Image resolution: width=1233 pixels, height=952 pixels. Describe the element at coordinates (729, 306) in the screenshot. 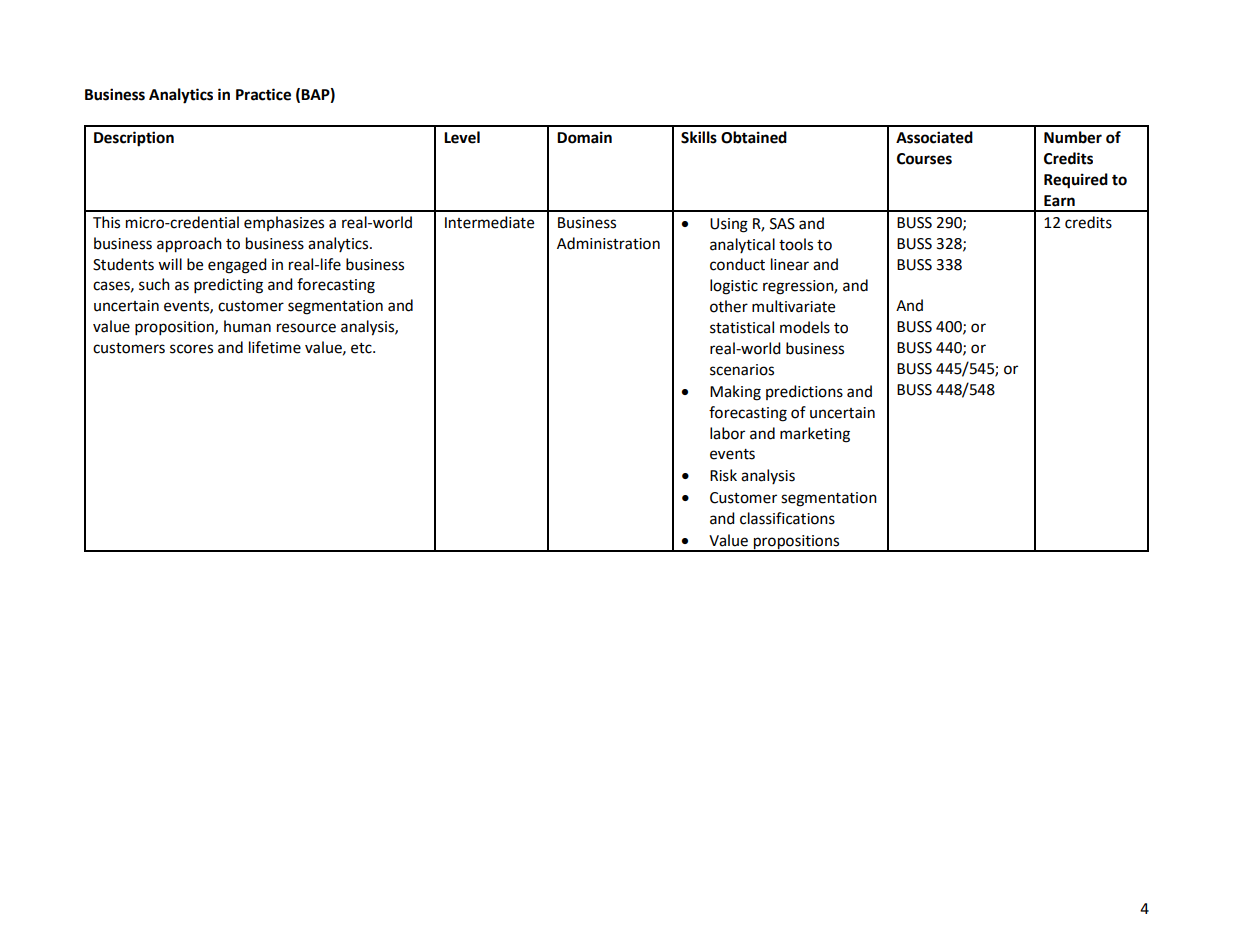

I see `other` at that location.
